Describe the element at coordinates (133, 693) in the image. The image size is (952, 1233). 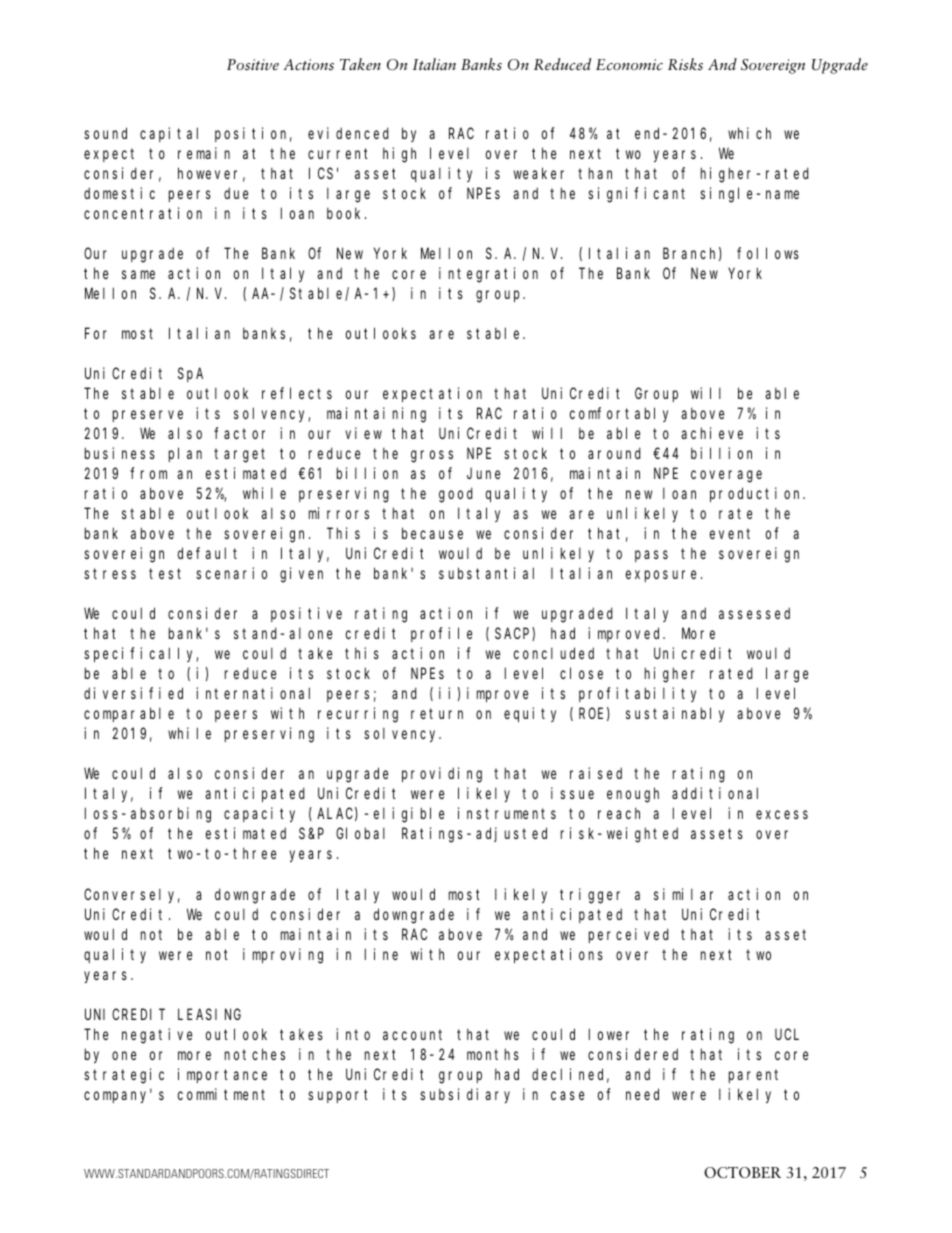
I see `diversified` at that location.
